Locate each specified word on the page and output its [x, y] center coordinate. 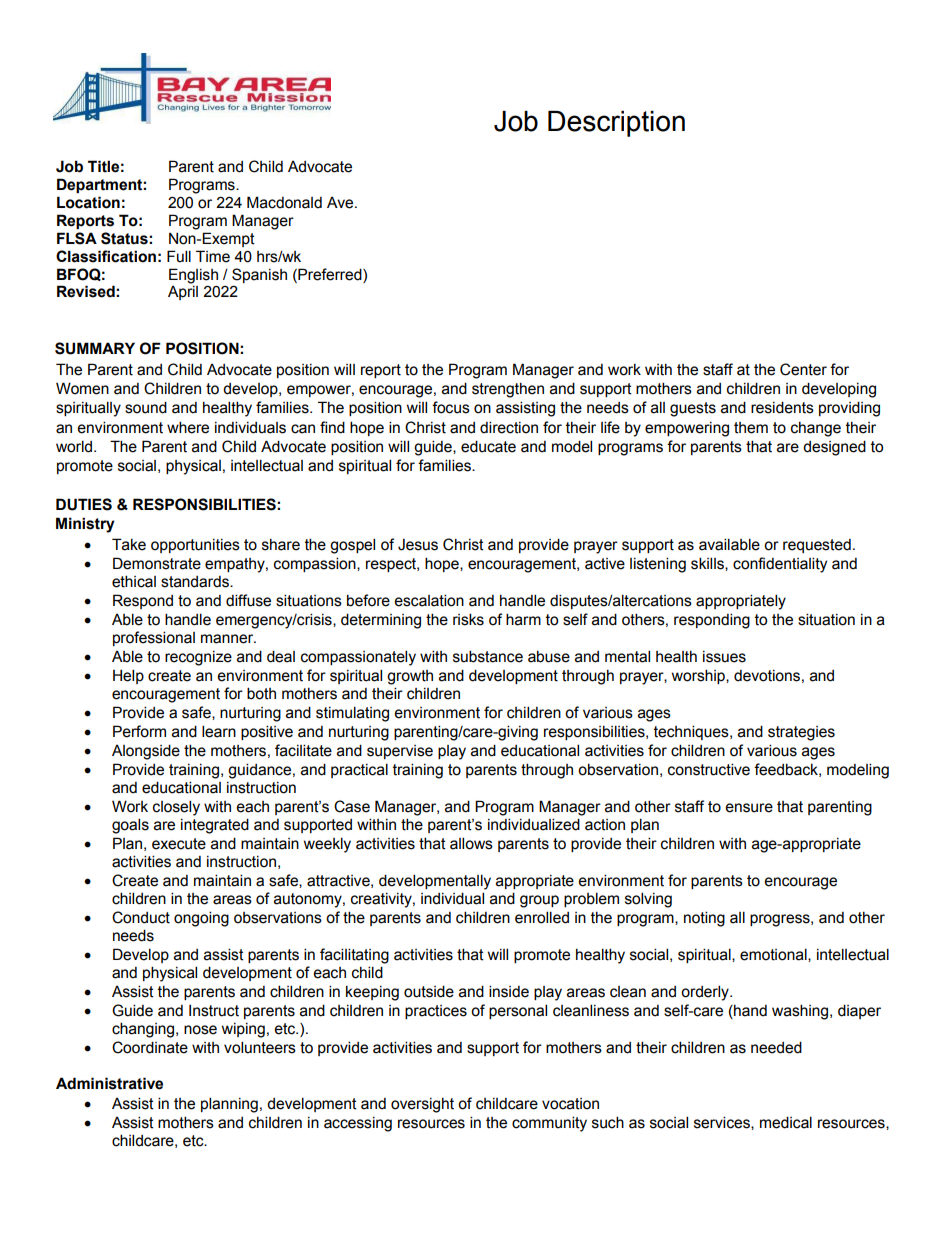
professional [154, 638]
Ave [341, 203]
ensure [749, 808]
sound [146, 407]
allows [471, 843]
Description [616, 124]
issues [724, 657]
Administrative [109, 1083]
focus [451, 407]
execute [179, 844]
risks [468, 619]
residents [782, 407]
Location [88, 202]
